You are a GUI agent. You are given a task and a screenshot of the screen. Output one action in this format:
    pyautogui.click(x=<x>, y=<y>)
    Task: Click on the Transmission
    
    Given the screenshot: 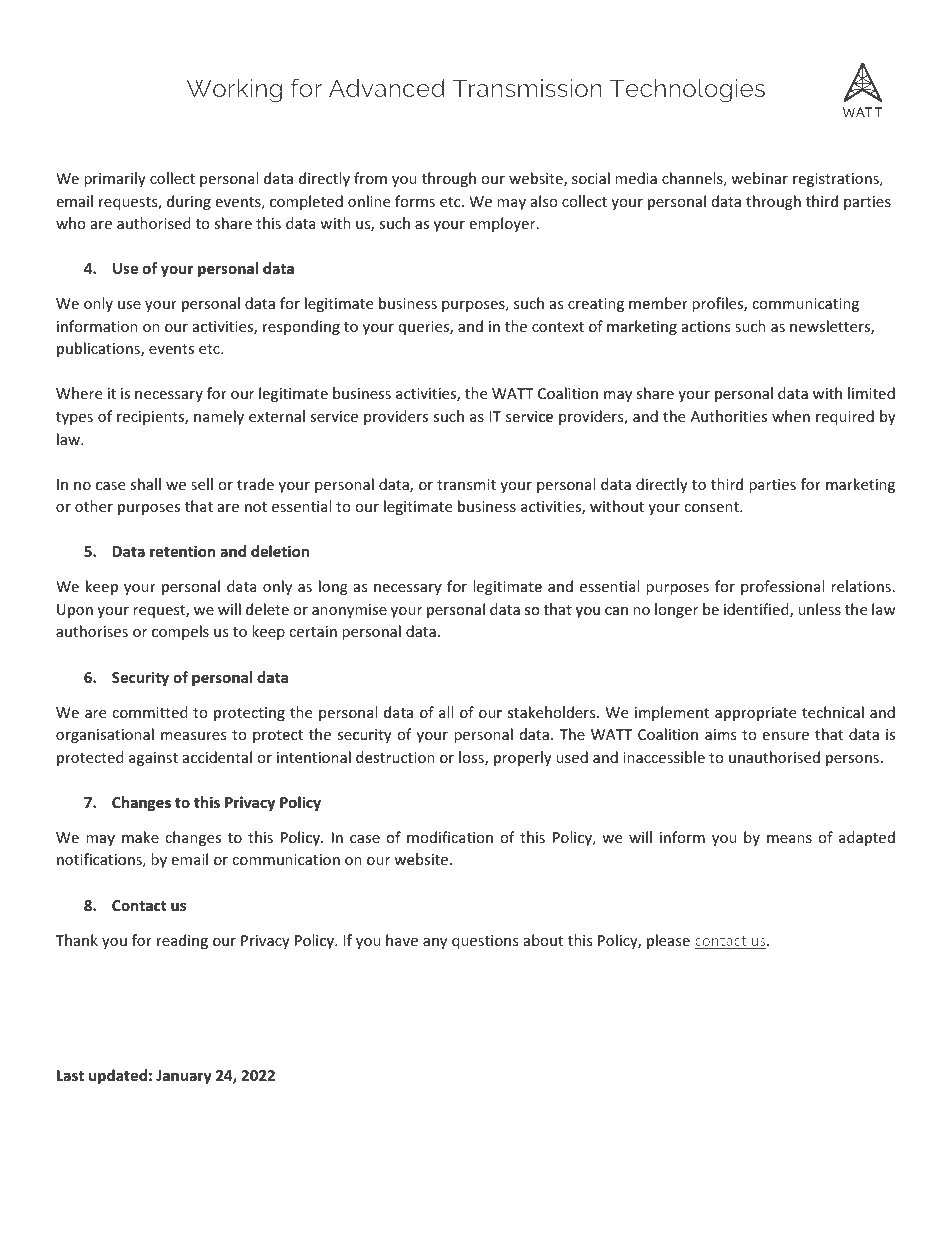 What is the action you would take?
    pyautogui.click(x=527, y=88)
